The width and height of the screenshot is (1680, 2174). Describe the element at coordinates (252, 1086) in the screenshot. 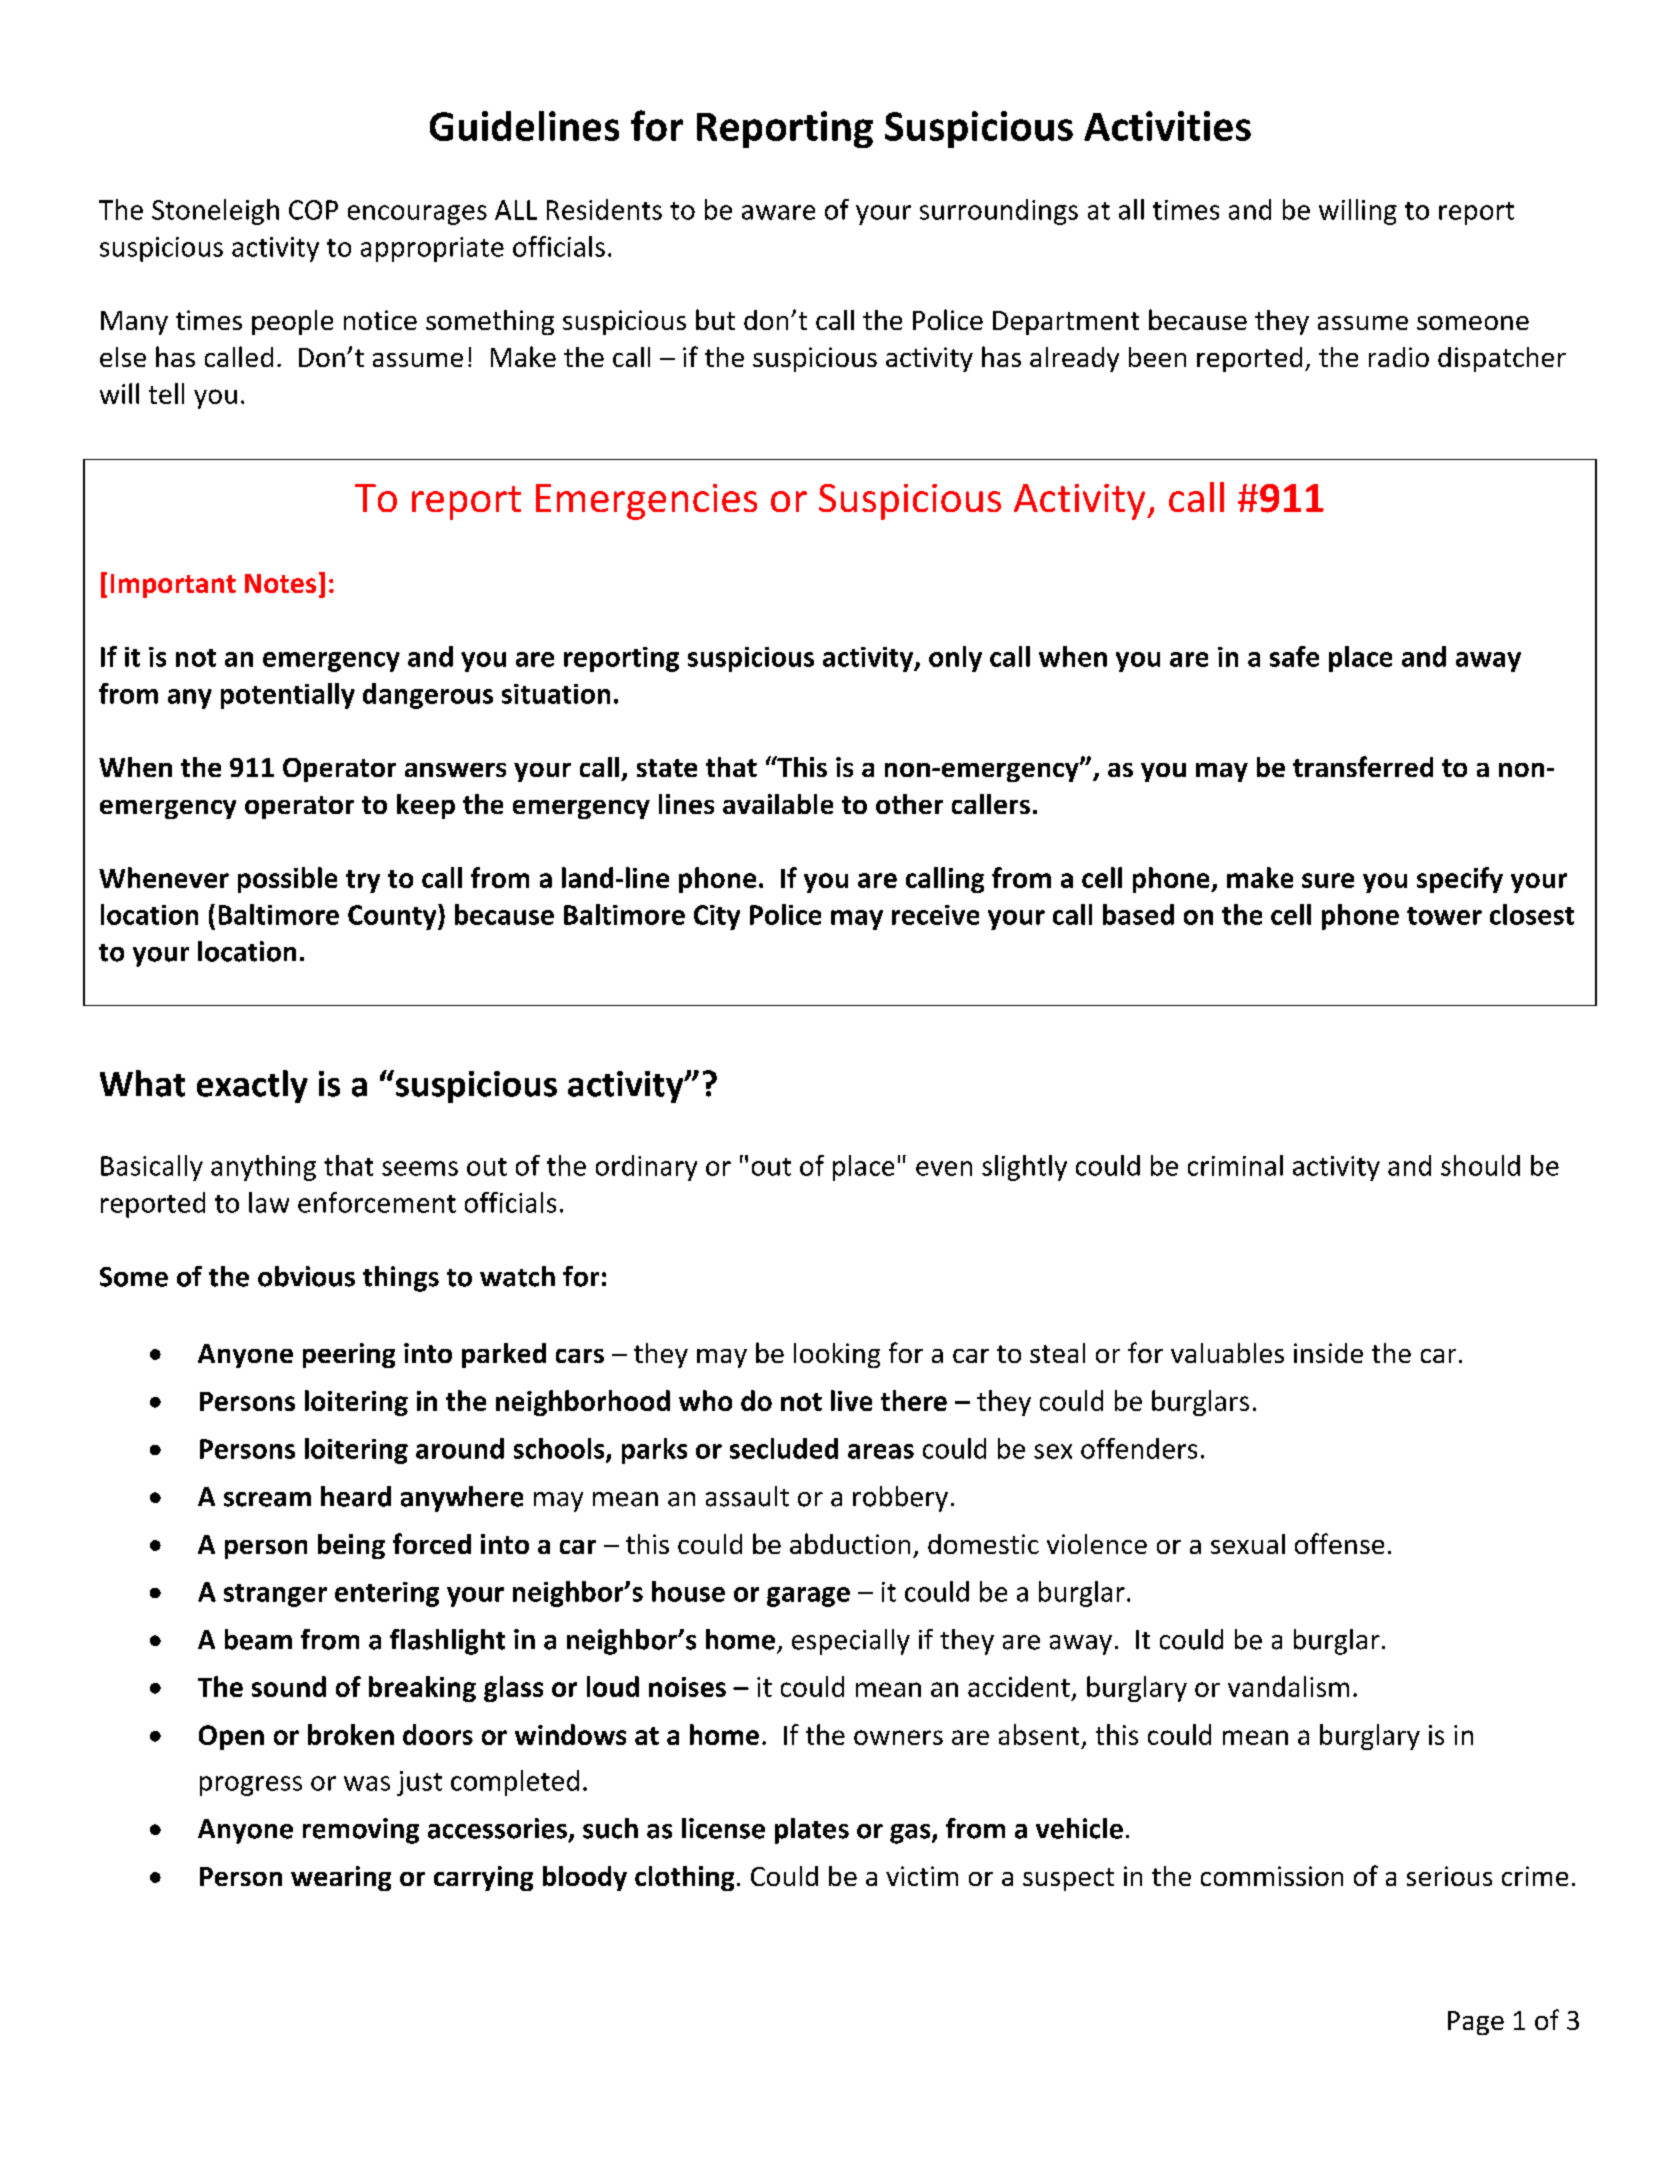

I see `exactly` at that location.
